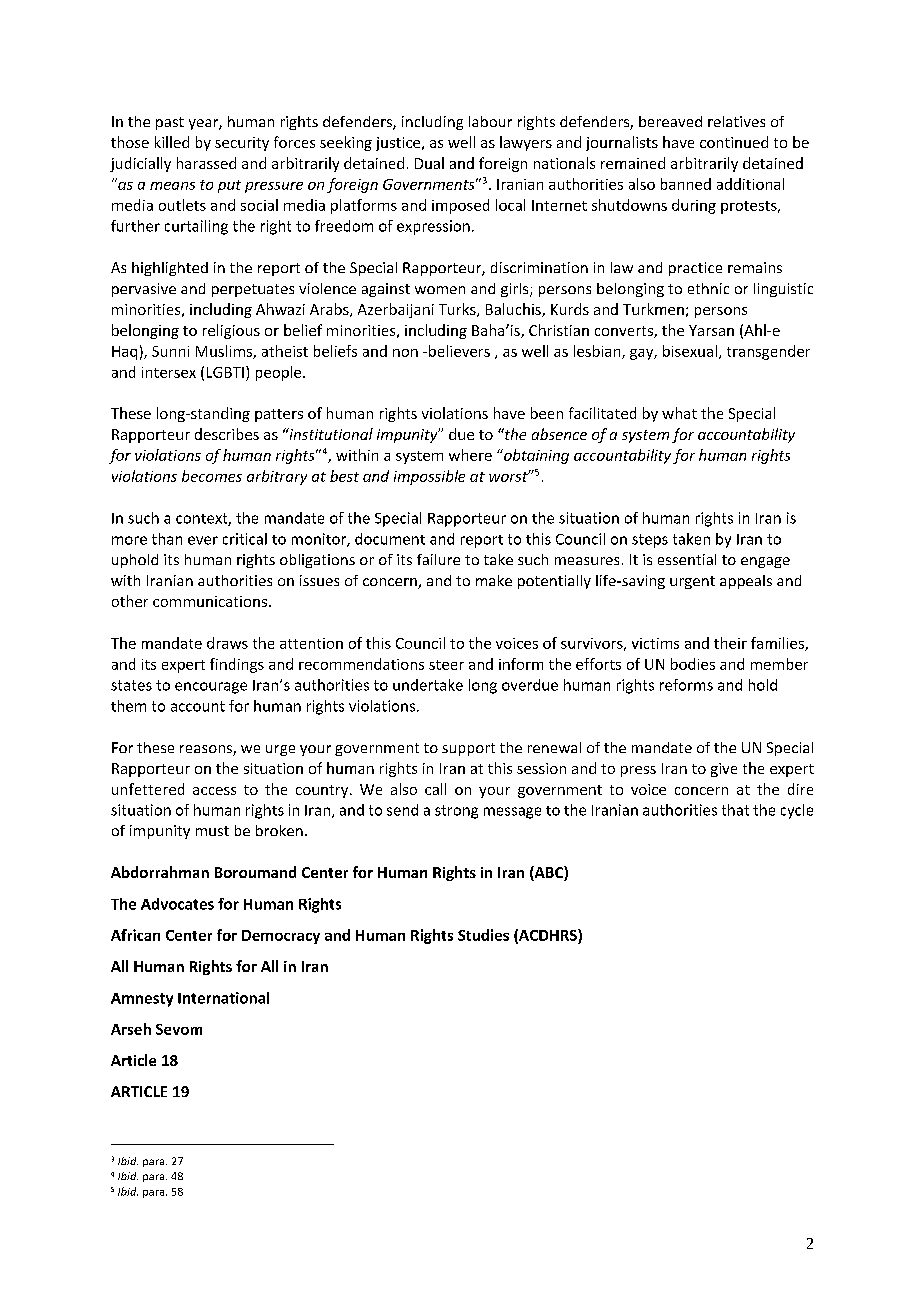  I want to click on reforms, so click(686, 685).
